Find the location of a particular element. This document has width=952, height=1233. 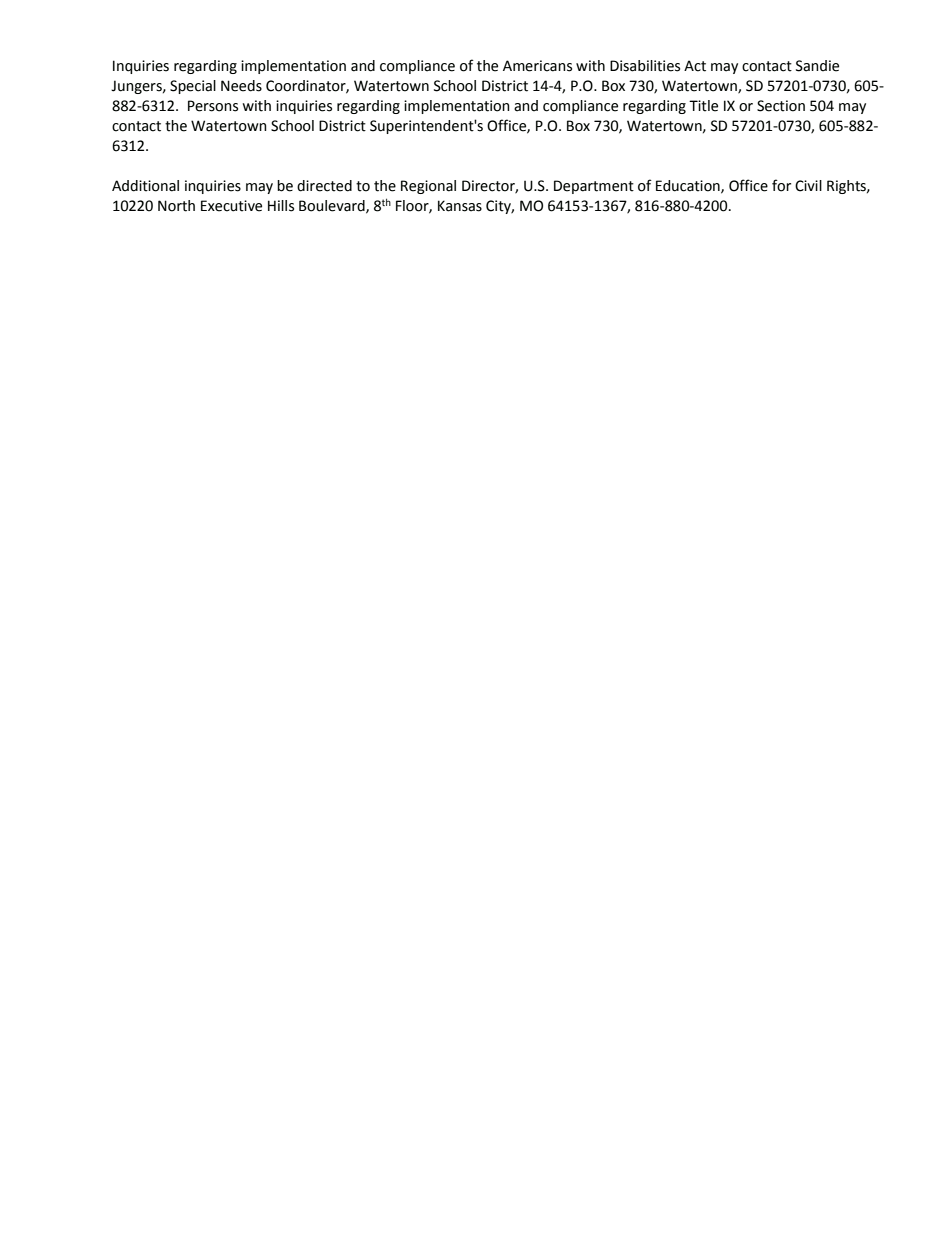

Needs is located at coordinates (241, 86).
